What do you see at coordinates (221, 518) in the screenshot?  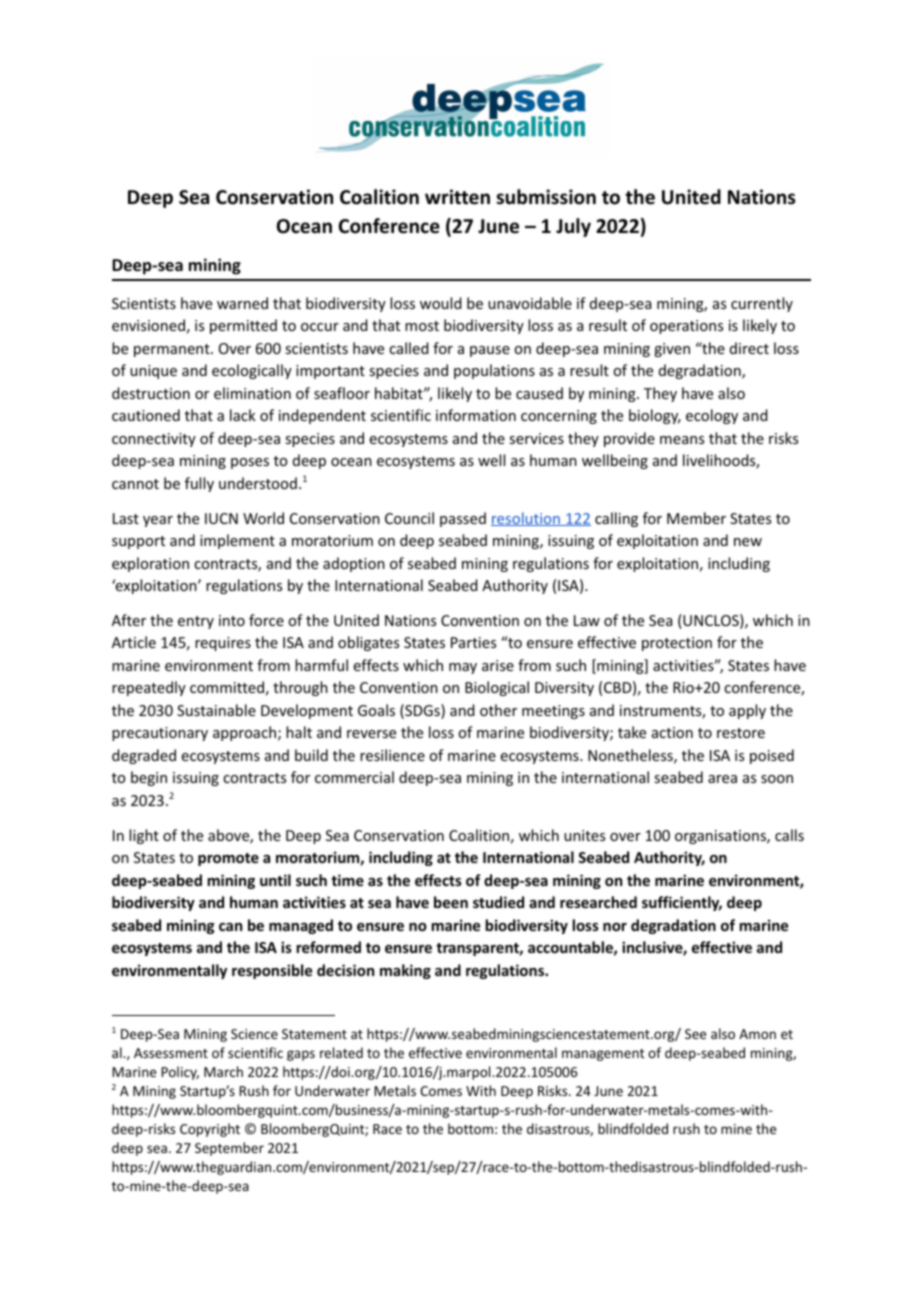 I see `IUCN` at bounding box center [221, 518].
